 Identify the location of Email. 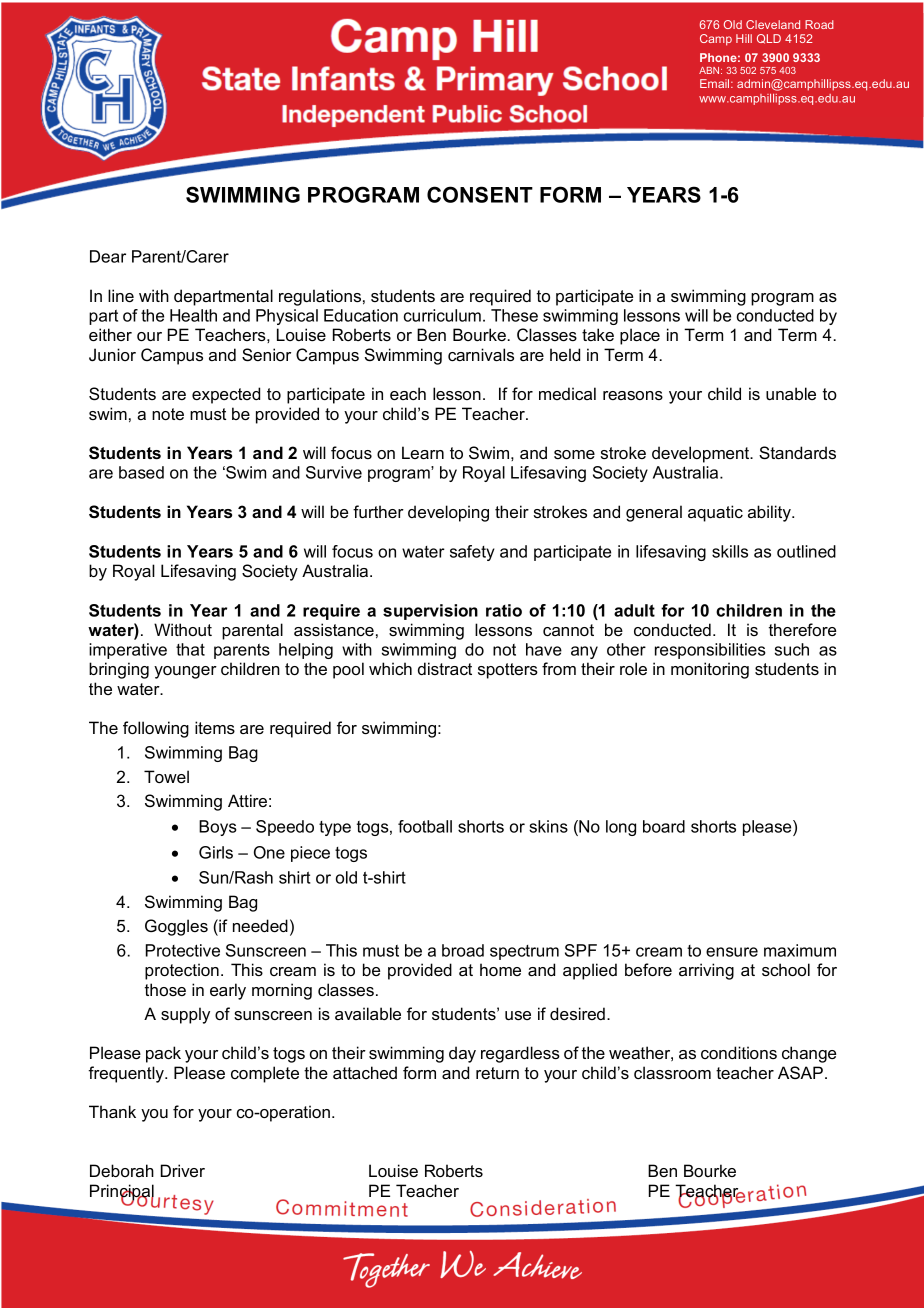
(716, 83).
